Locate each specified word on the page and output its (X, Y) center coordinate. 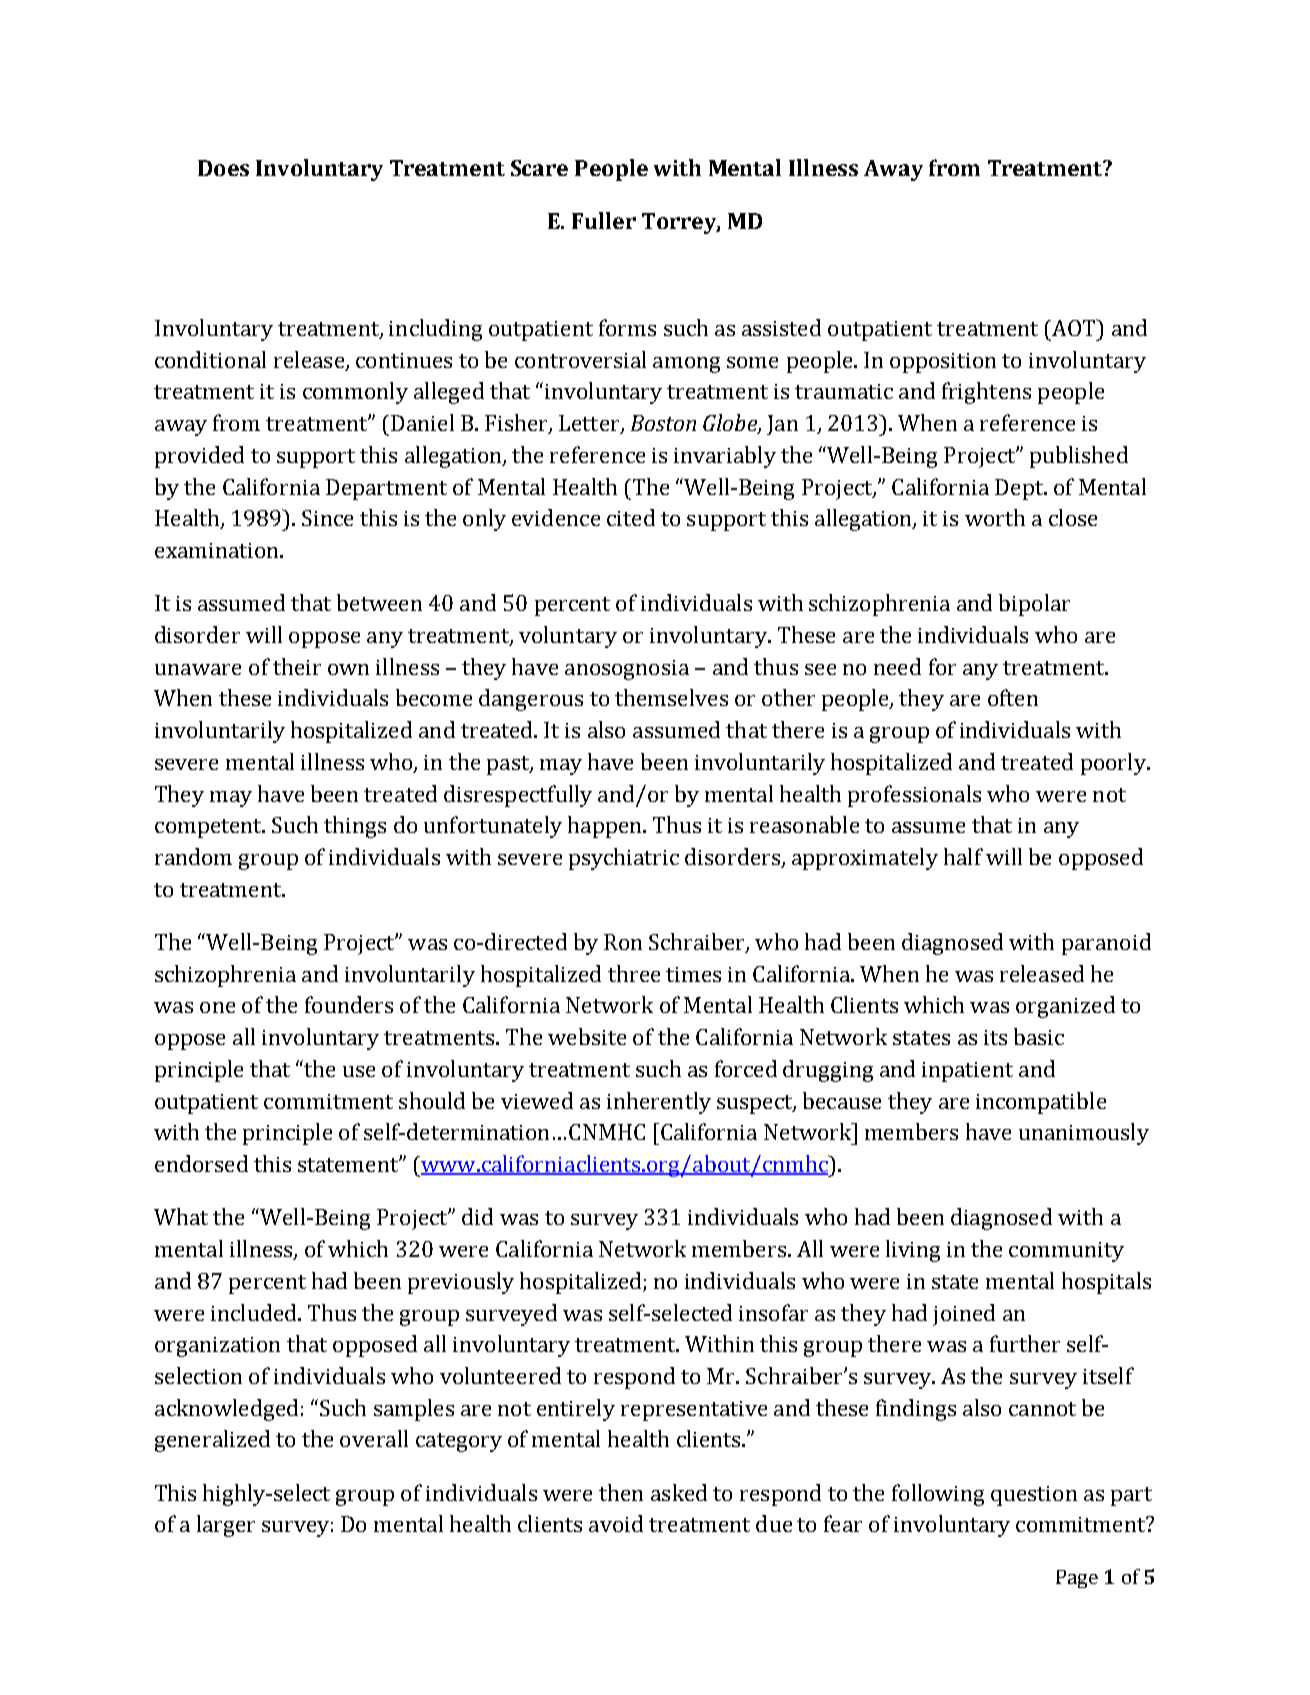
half (963, 856)
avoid (616, 1523)
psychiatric (624, 859)
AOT (1074, 327)
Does (223, 168)
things (355, 827)
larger (226, 1526)
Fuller (604, 220)
